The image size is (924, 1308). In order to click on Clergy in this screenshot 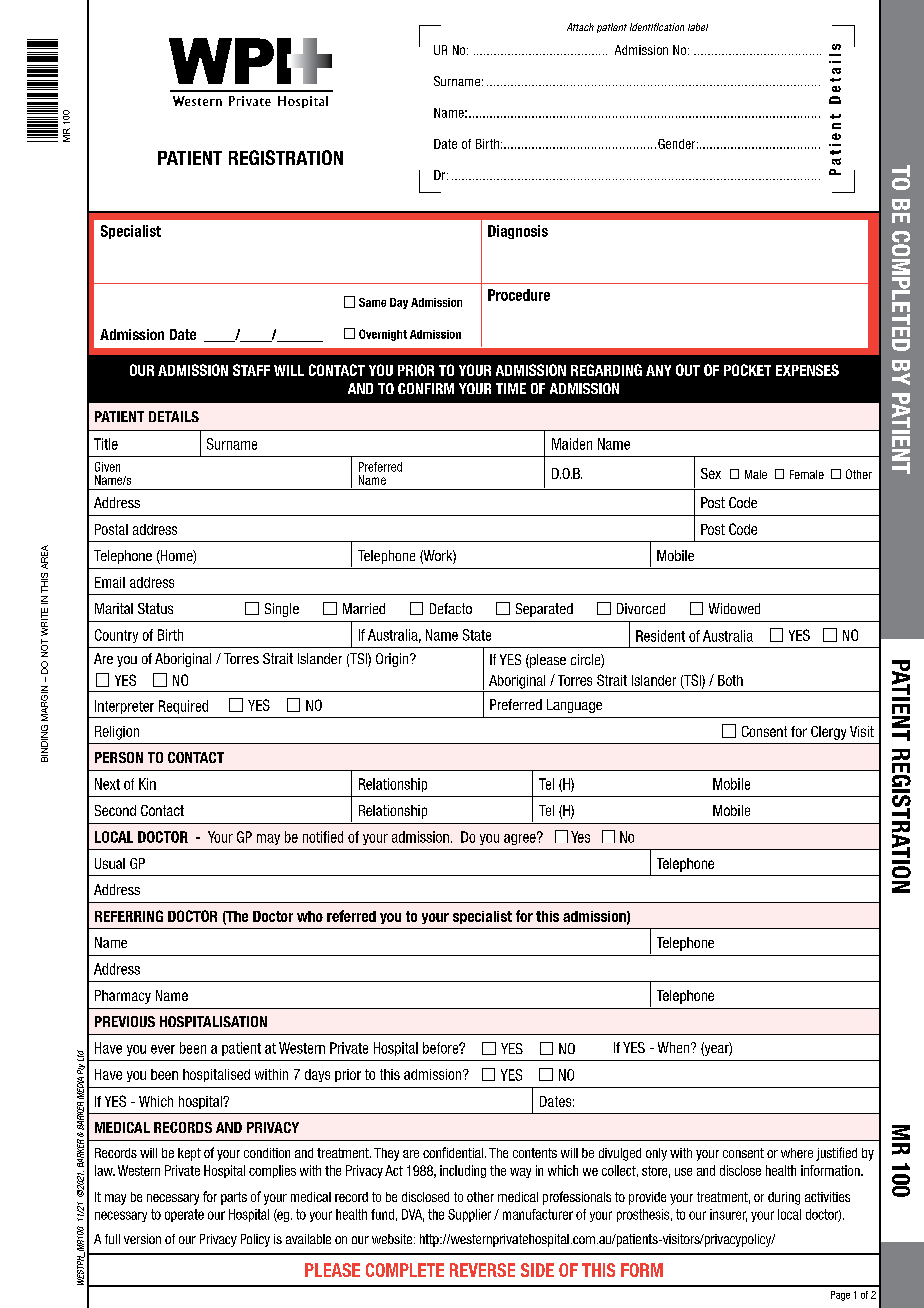, I will do `click(828, 733)`.
